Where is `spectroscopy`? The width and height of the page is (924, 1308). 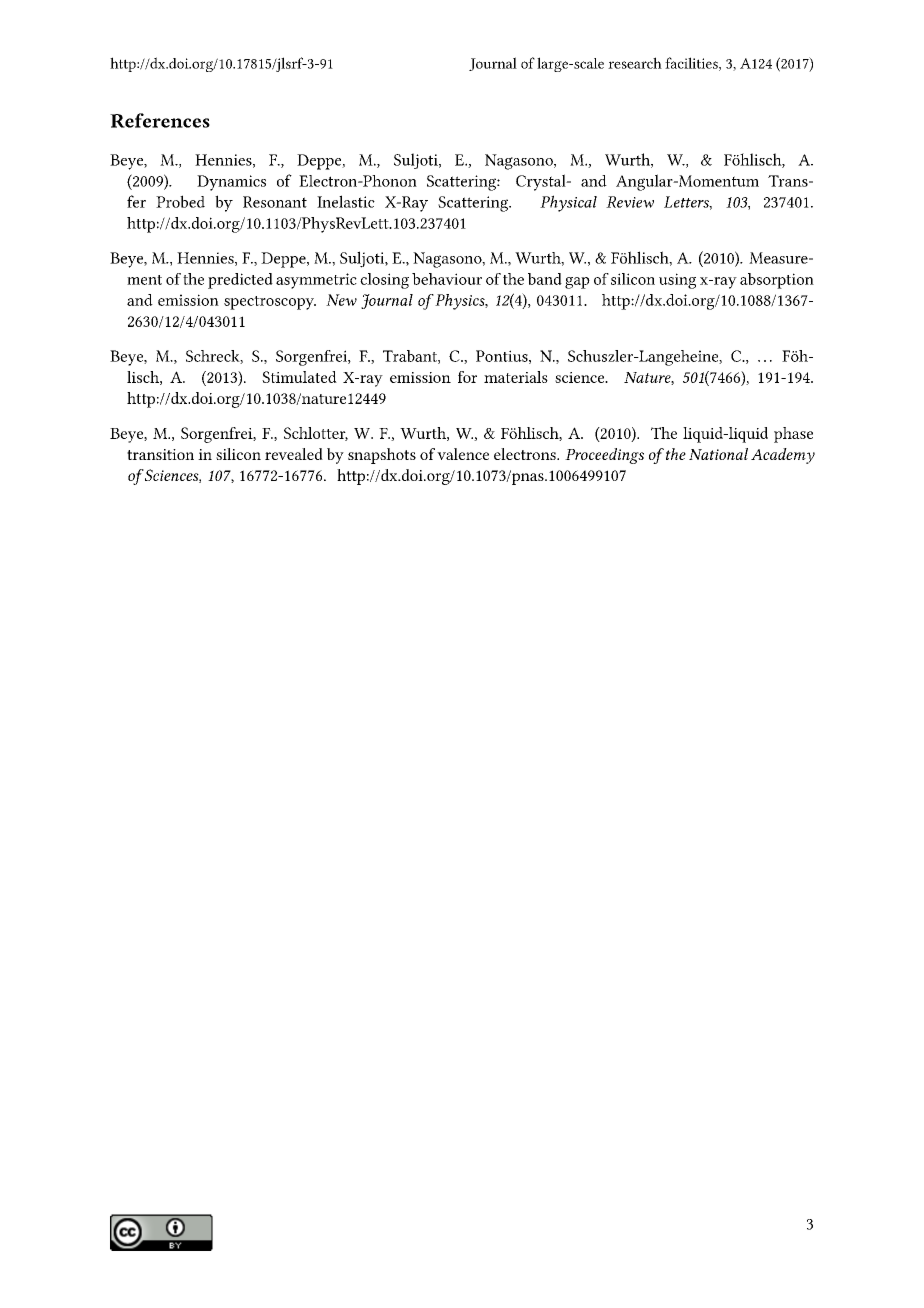 spectroscopy is located at coordinates (270, 303).
